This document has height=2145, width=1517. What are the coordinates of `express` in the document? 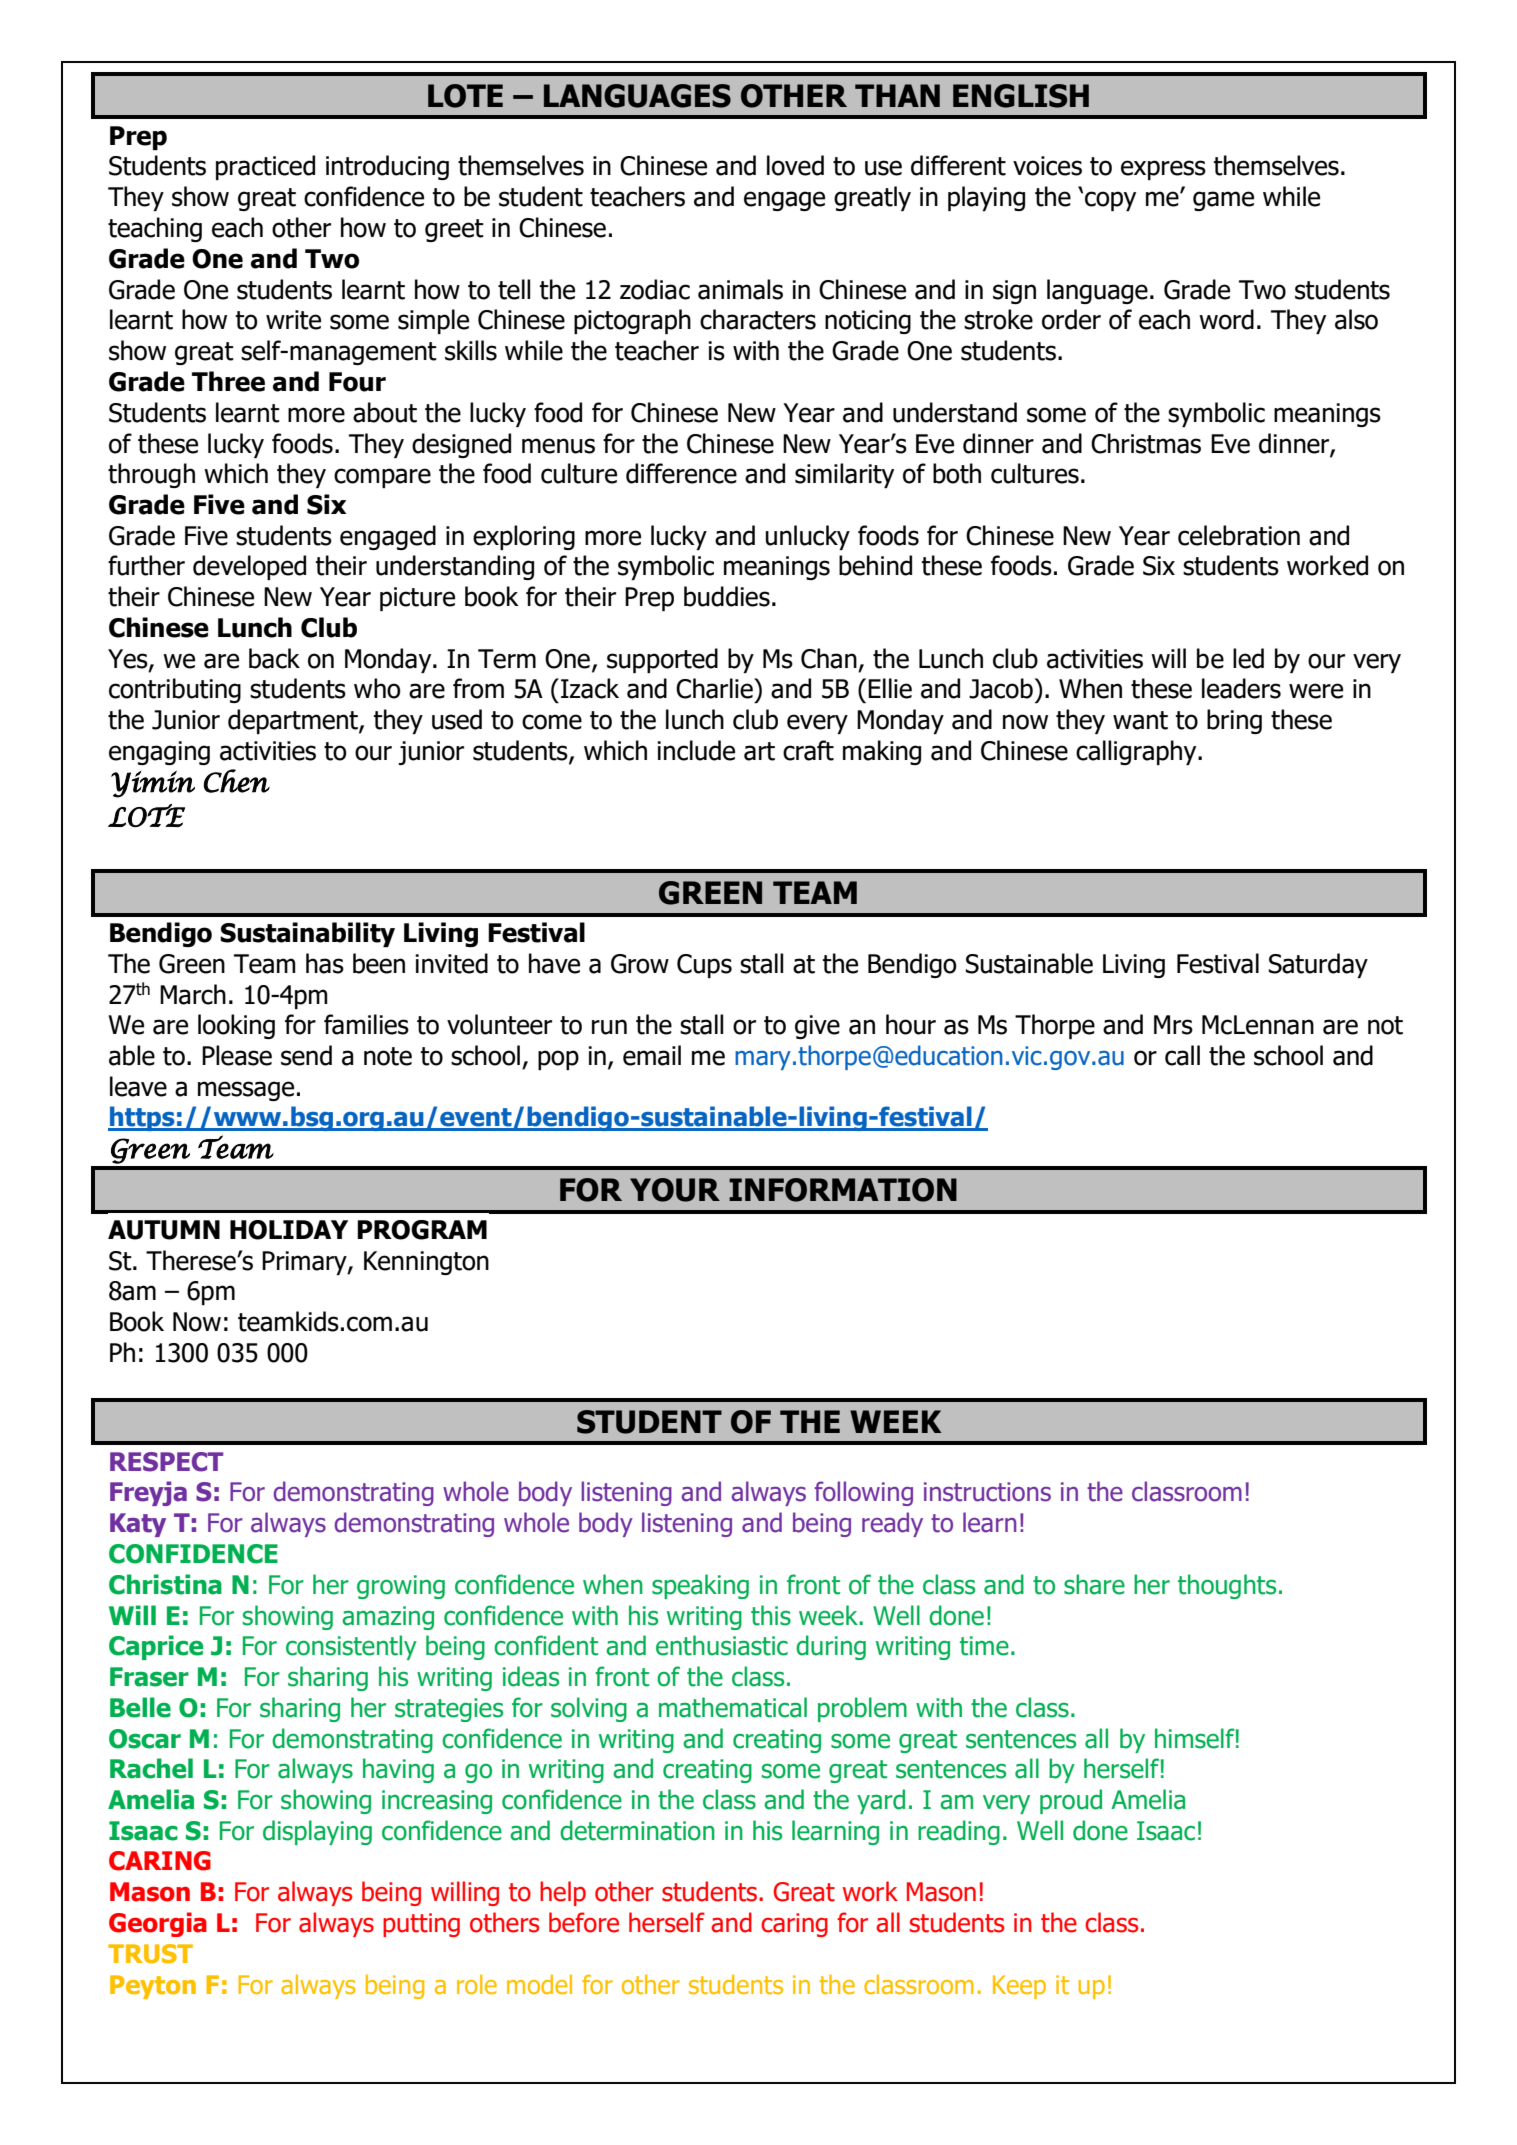 It's located at (1163, 170).
